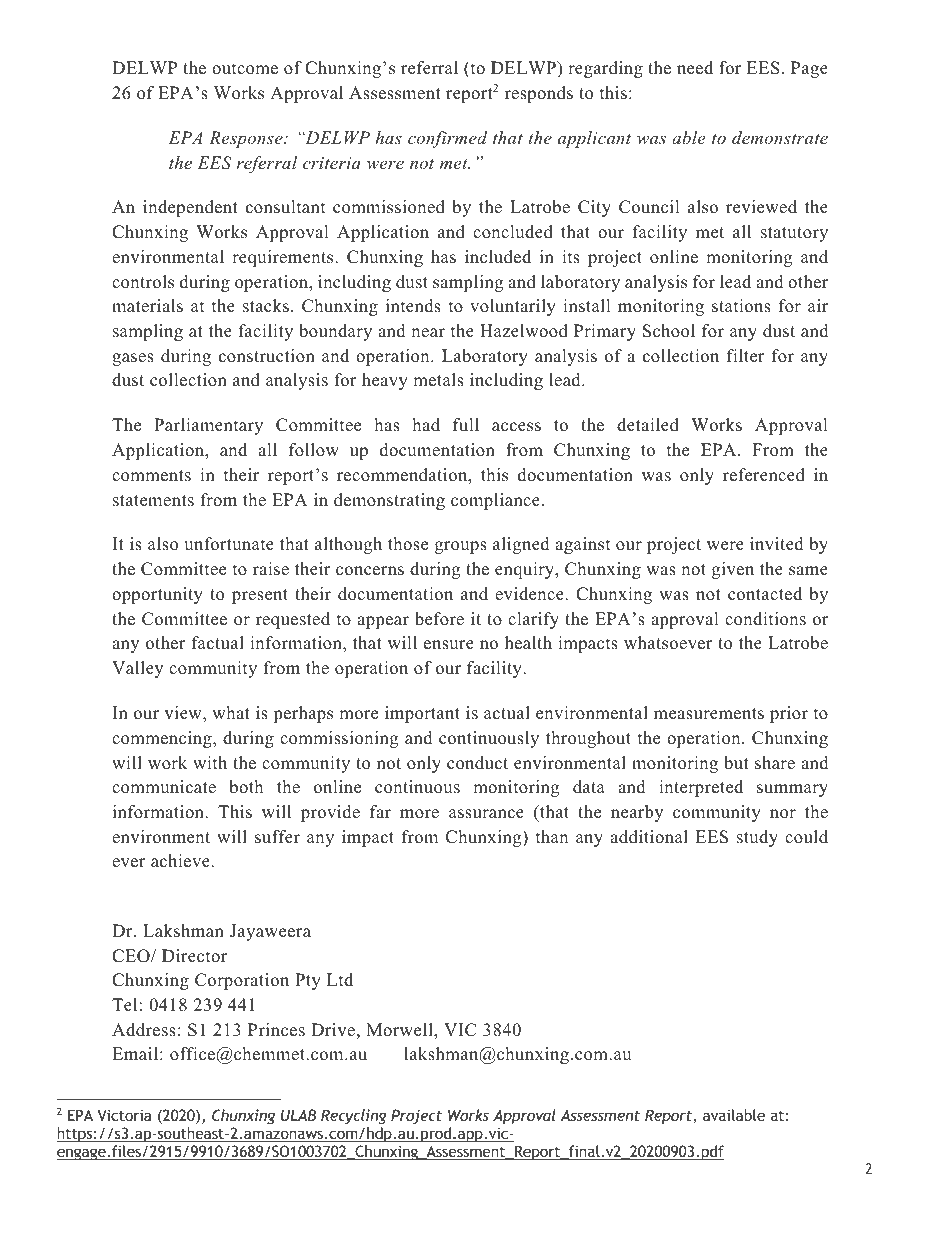  Describe the element at coordinates (245, 69) in the image. I see `outcome` at that location.
